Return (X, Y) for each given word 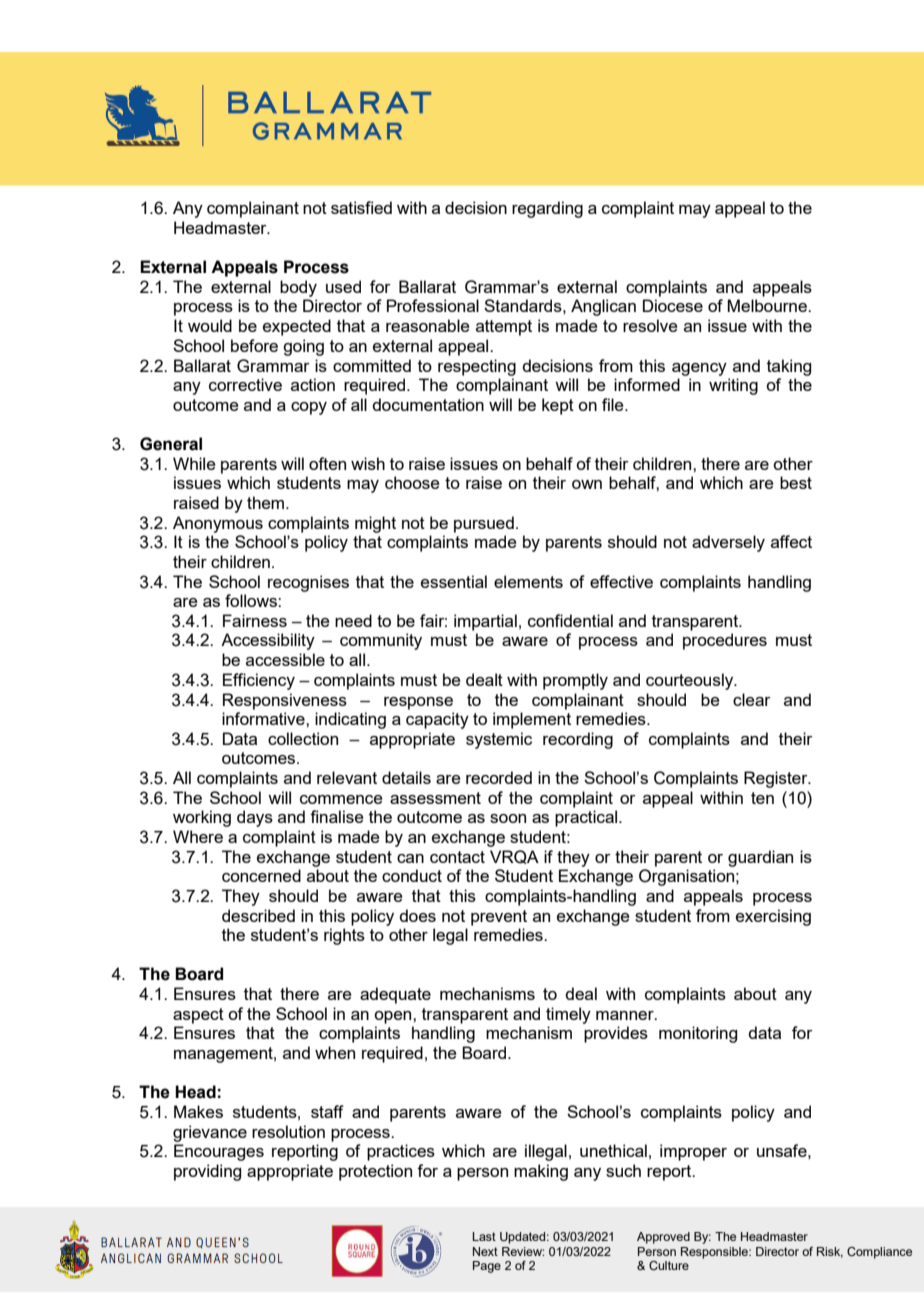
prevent (499, 918)
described (258, 915)
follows (252, 600)
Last (484, 1236)
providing (207, 1172)
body (298, 288)
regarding (547, 209)
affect (791, 541)
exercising (773, 917)
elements (528, 581)
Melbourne (768, 305)
